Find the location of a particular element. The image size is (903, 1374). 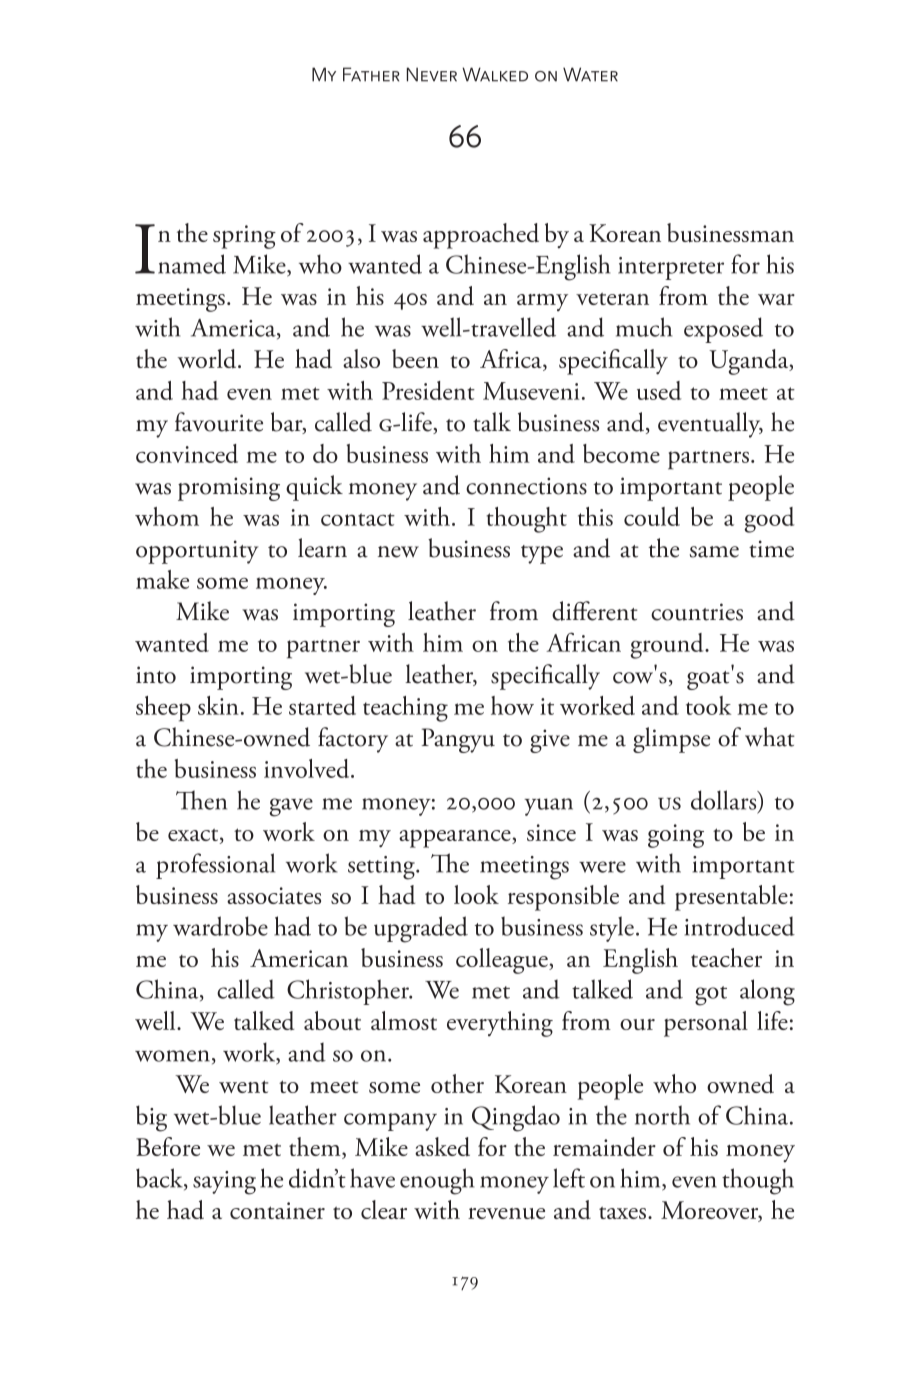

how is located at coordinates (512, 705).
